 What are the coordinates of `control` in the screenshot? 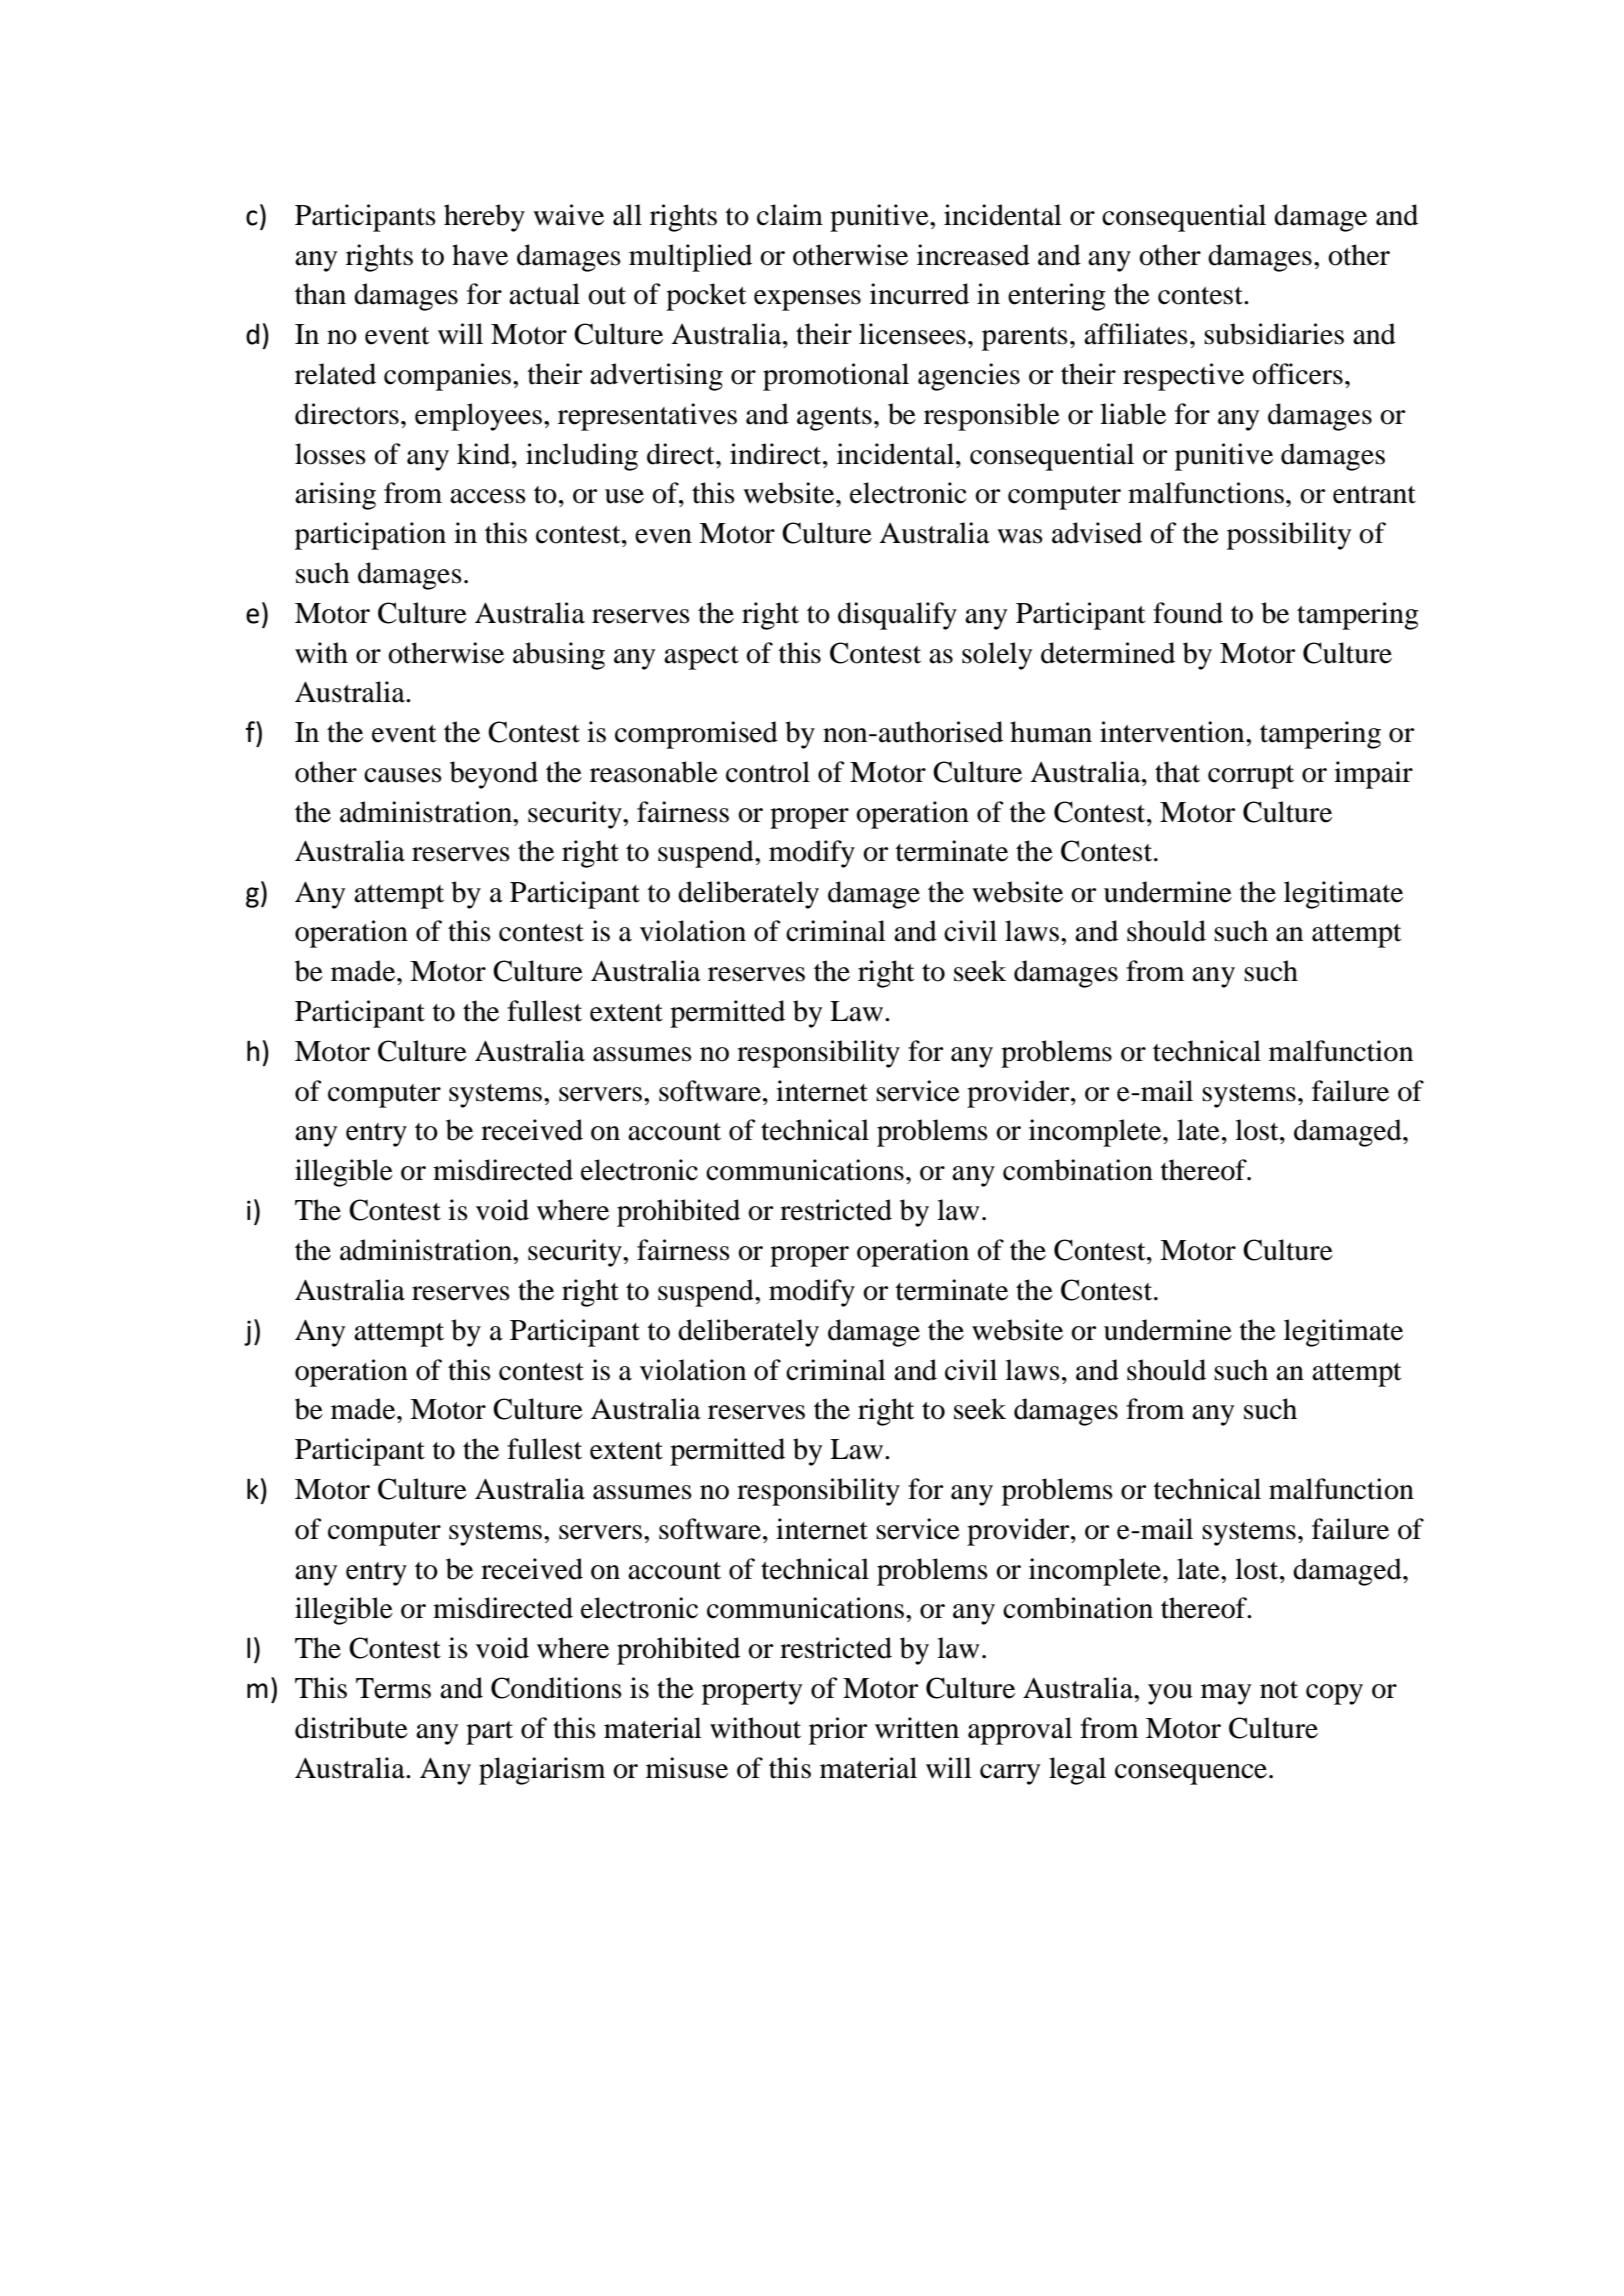 It's located at (768, 772).
